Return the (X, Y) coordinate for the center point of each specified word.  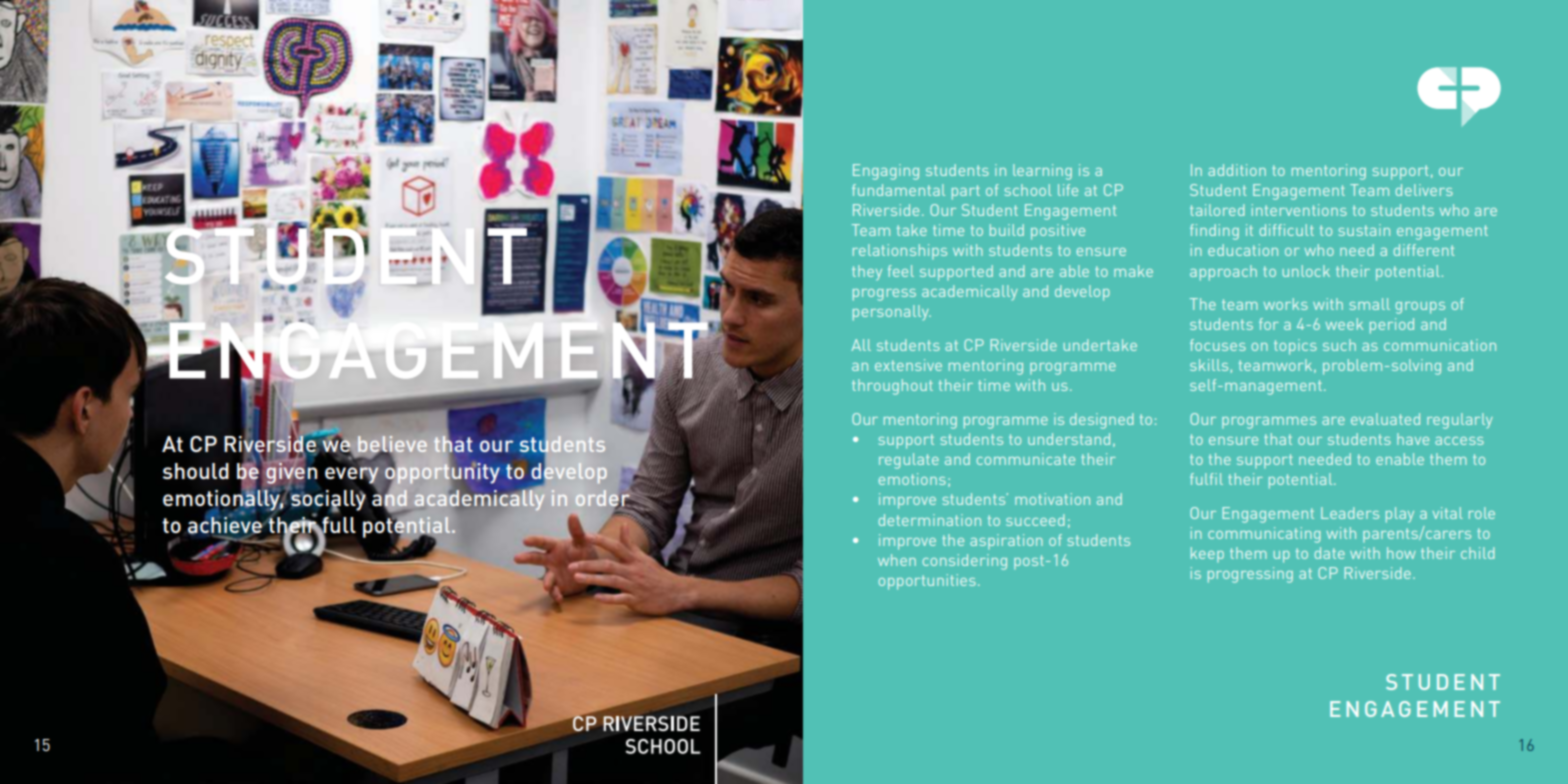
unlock (1306, 271)
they (867, 273)
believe (392, 445)
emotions (912, 479)
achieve (225, 524)
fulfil (1206, 479)
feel (901, 271)
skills (1209, 365)
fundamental (898, 190)
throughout (892, 387)
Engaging (886, 172)
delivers (1424, 190)
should (196, 471)
